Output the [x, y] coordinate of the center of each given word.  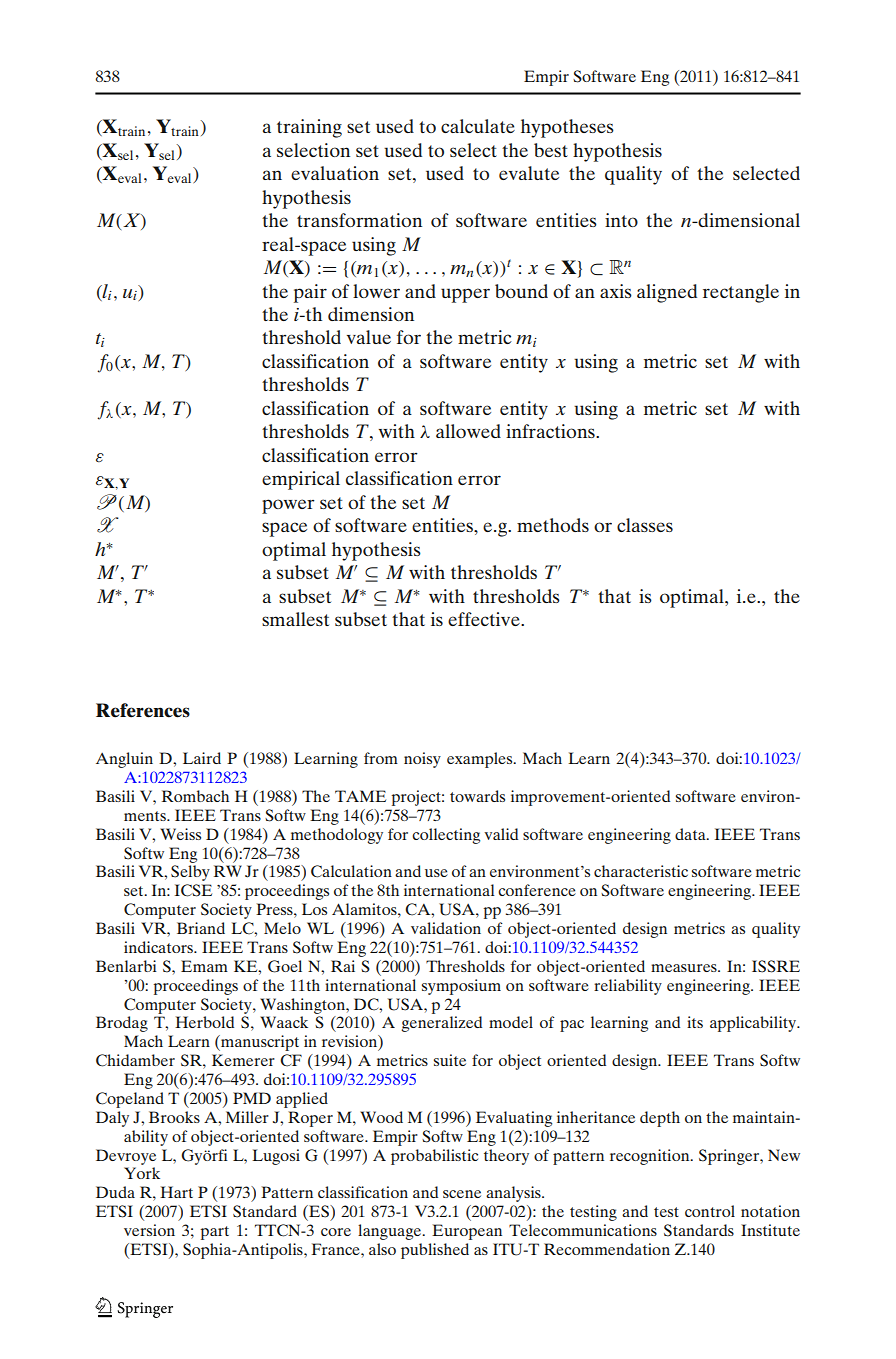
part [214, 1233]
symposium [461, 987]
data [691, 834]
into [621, 220]
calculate [478, 126]
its [695, 1022]
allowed [468, 431]
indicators [159, 947]
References [143, 710]
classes [645, 525]
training [309, 128]
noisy [422, 760]
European [467, 1232]
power [288, 506]
